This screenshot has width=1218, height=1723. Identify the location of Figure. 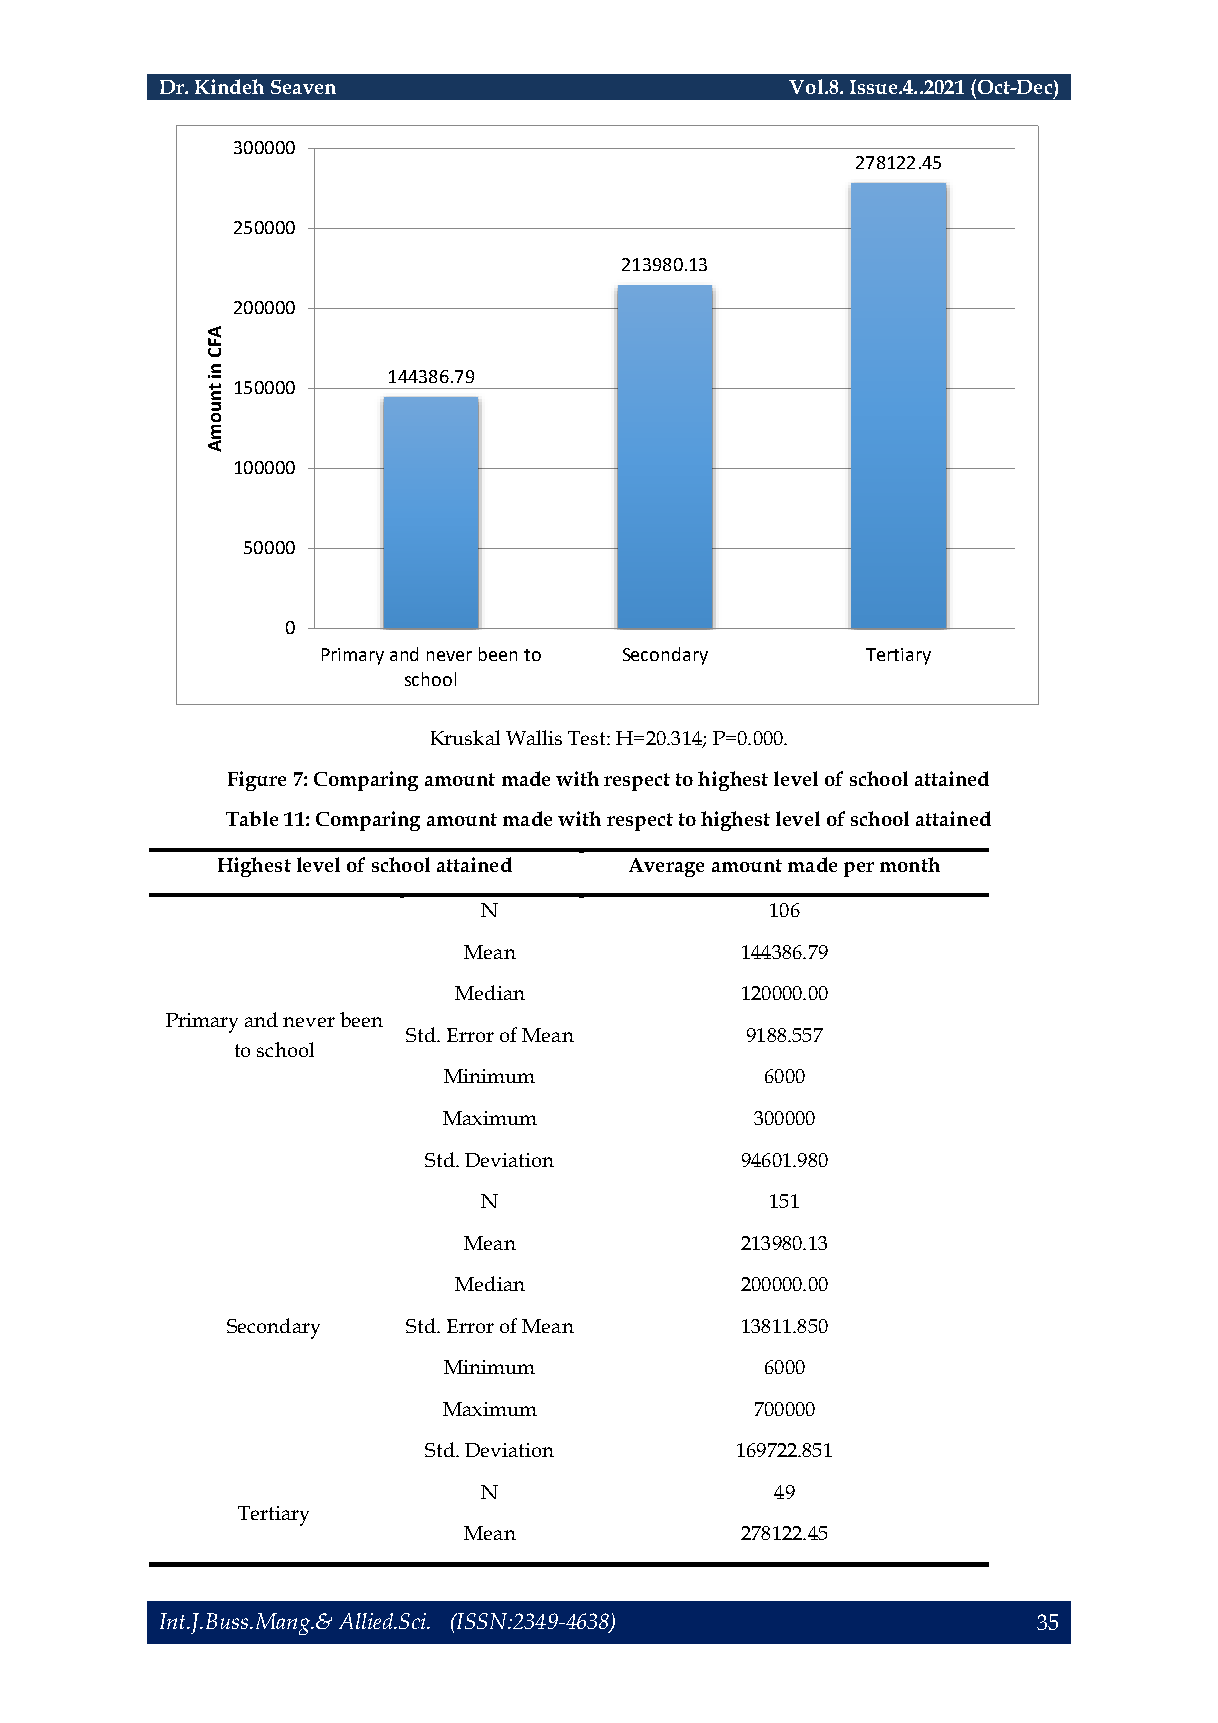
(257, 781).
